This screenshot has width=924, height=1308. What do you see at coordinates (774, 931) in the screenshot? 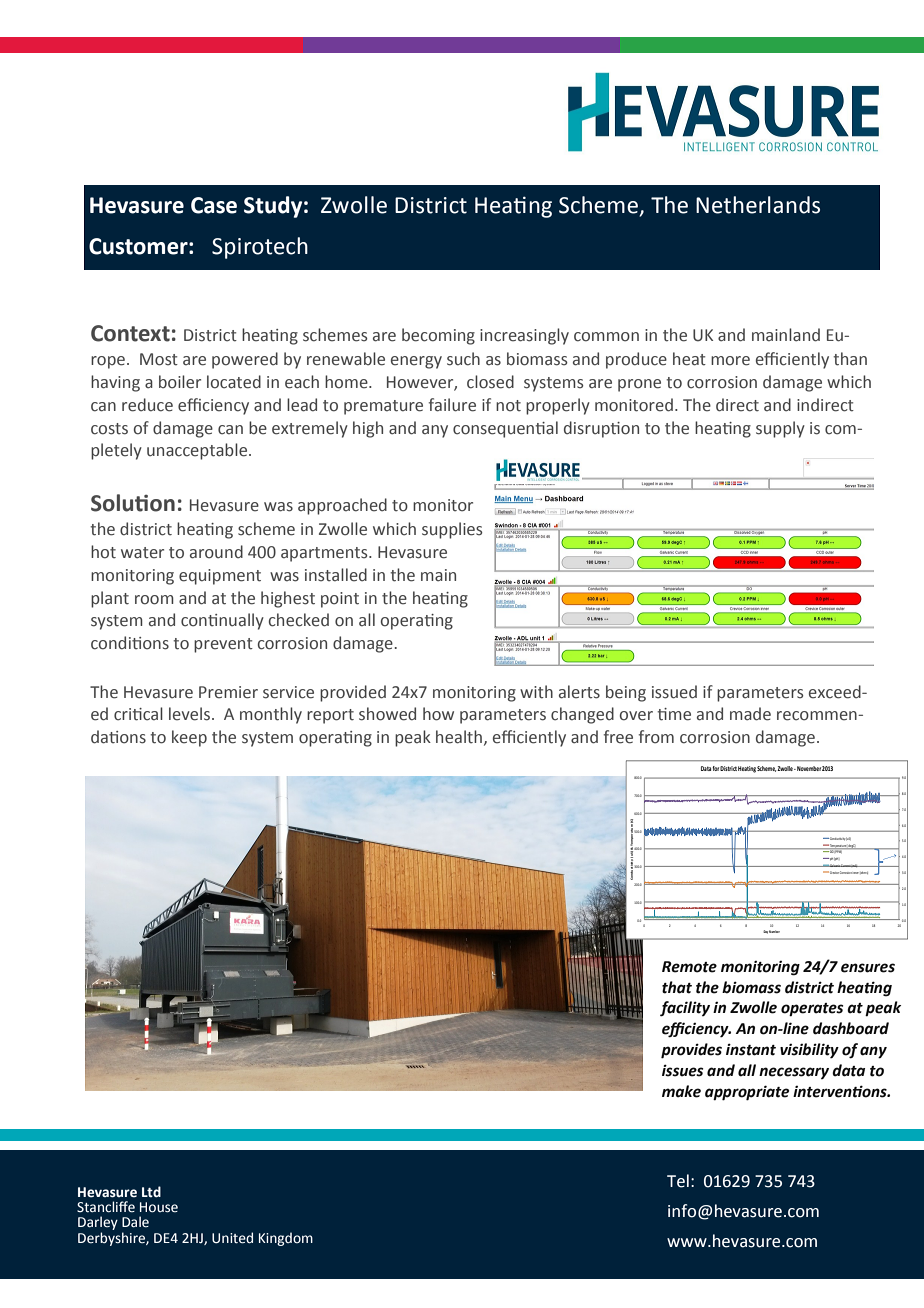
I see `Number` at bounding box center [774, 931].
